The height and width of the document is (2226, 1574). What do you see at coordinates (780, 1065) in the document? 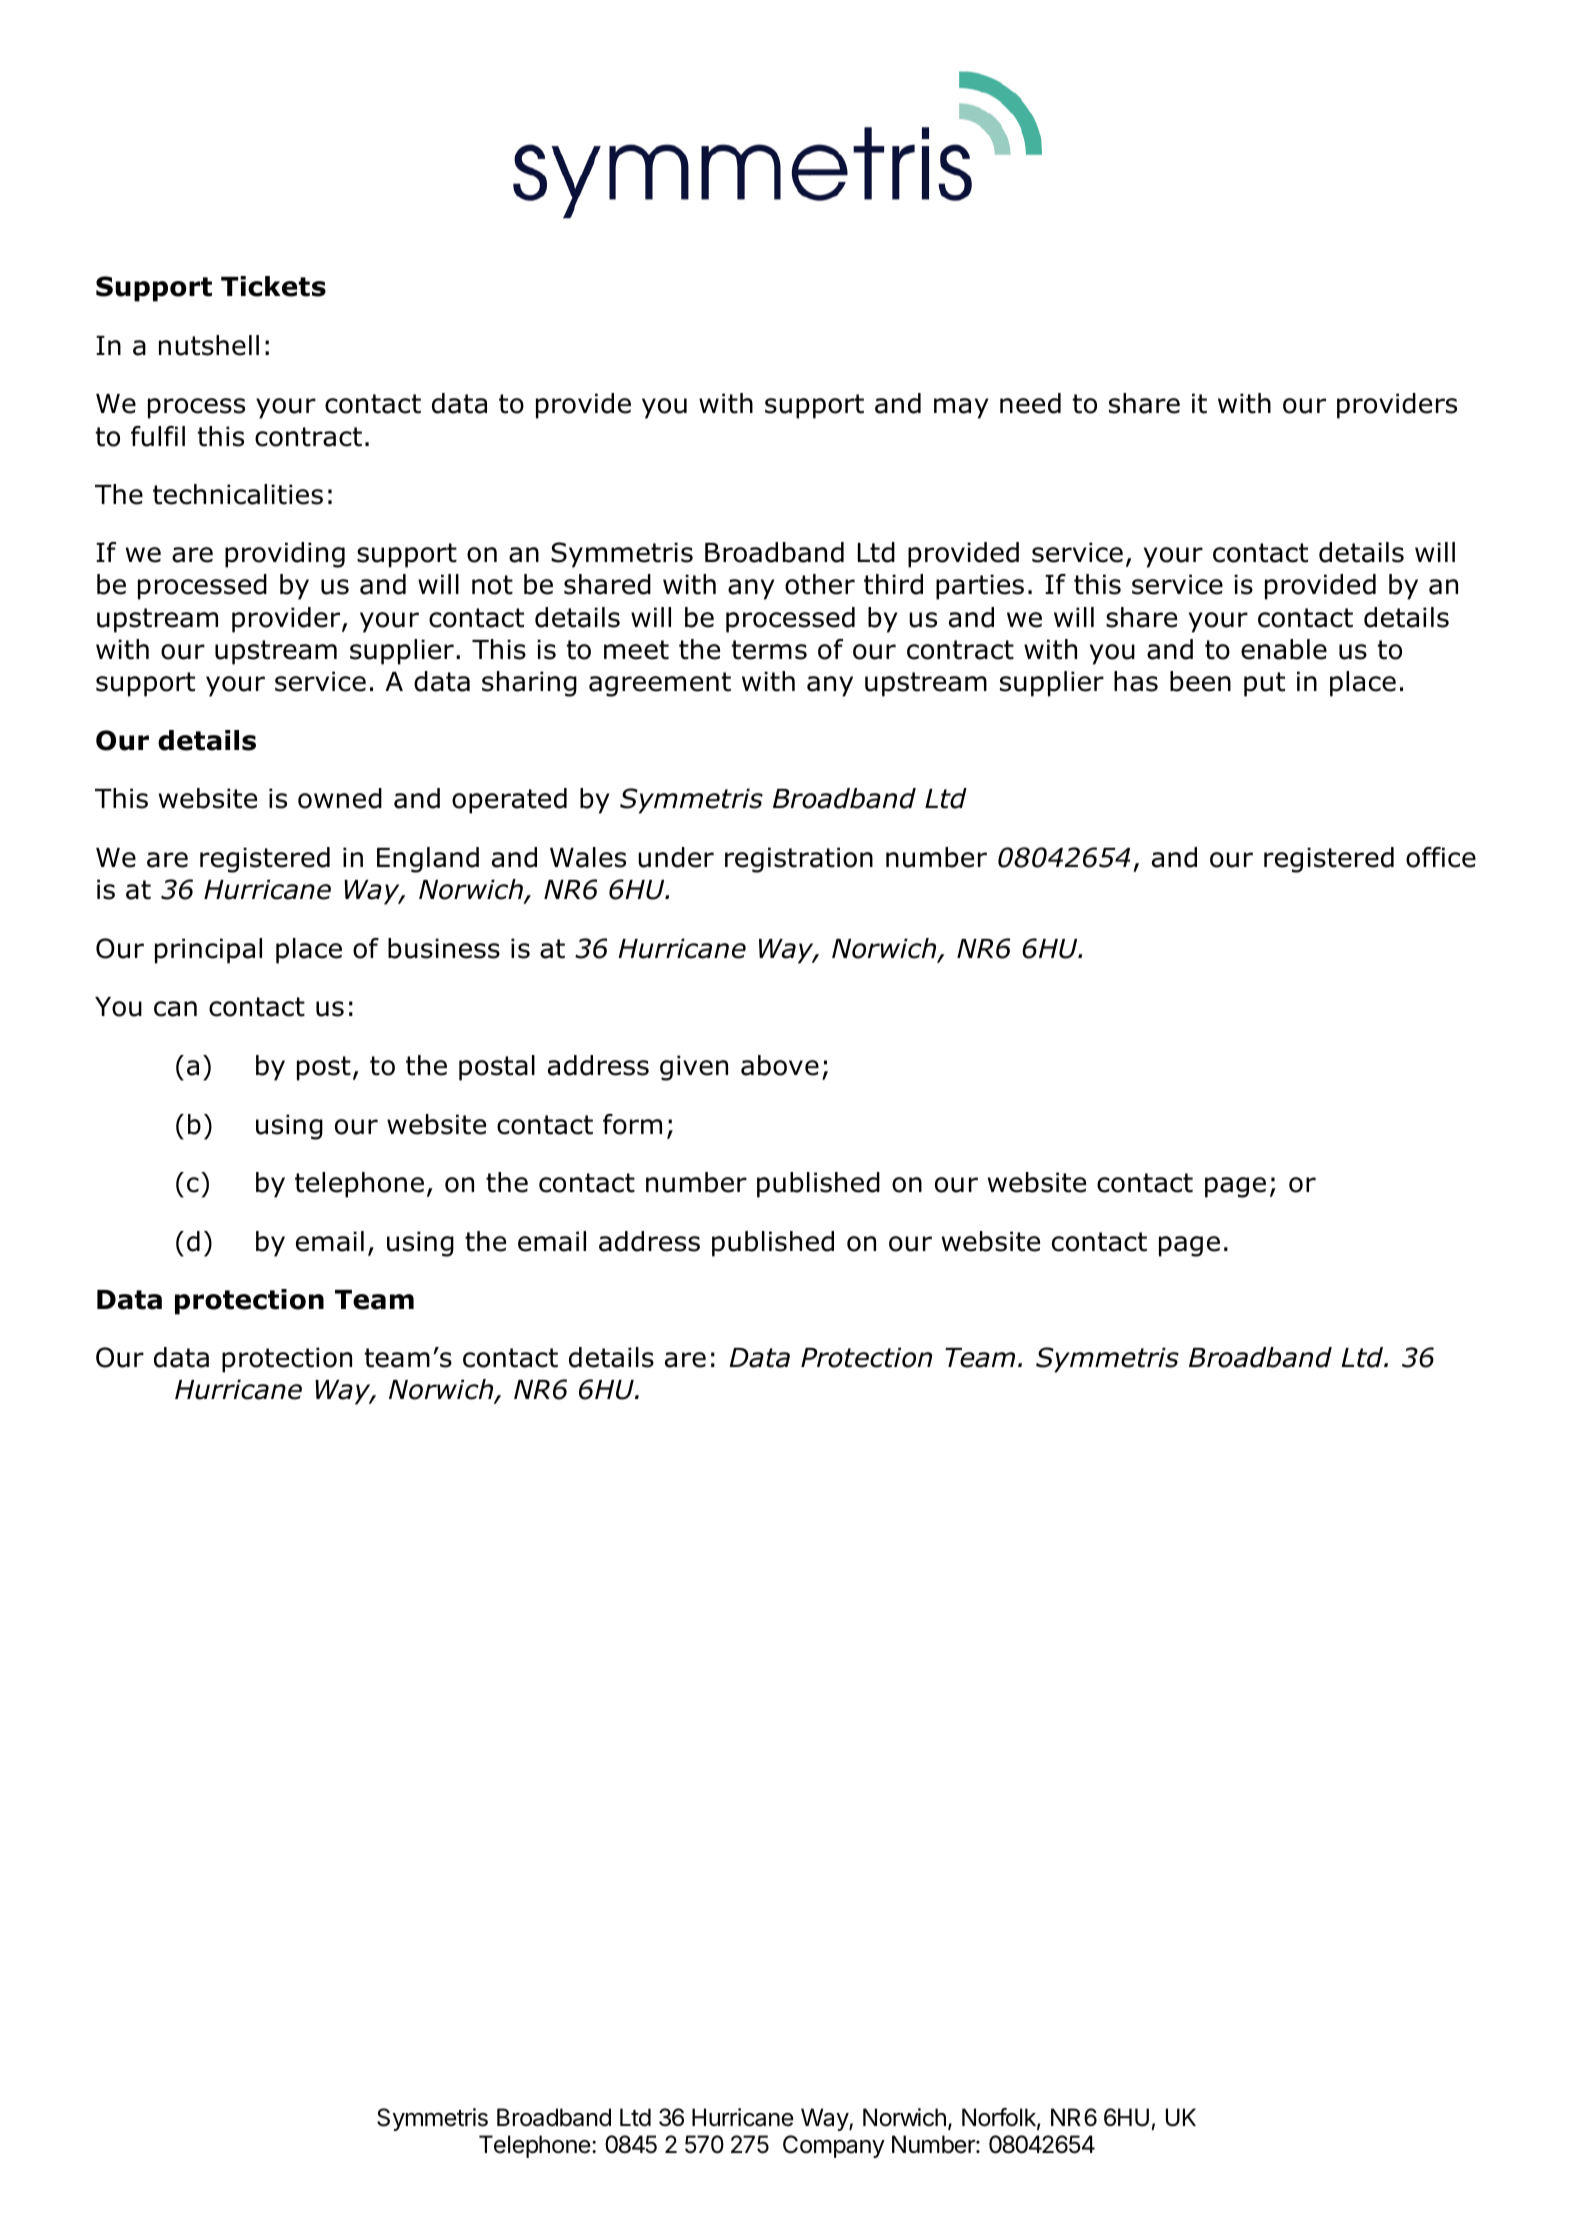
I see `above` at bounding box center [780, 1065].
